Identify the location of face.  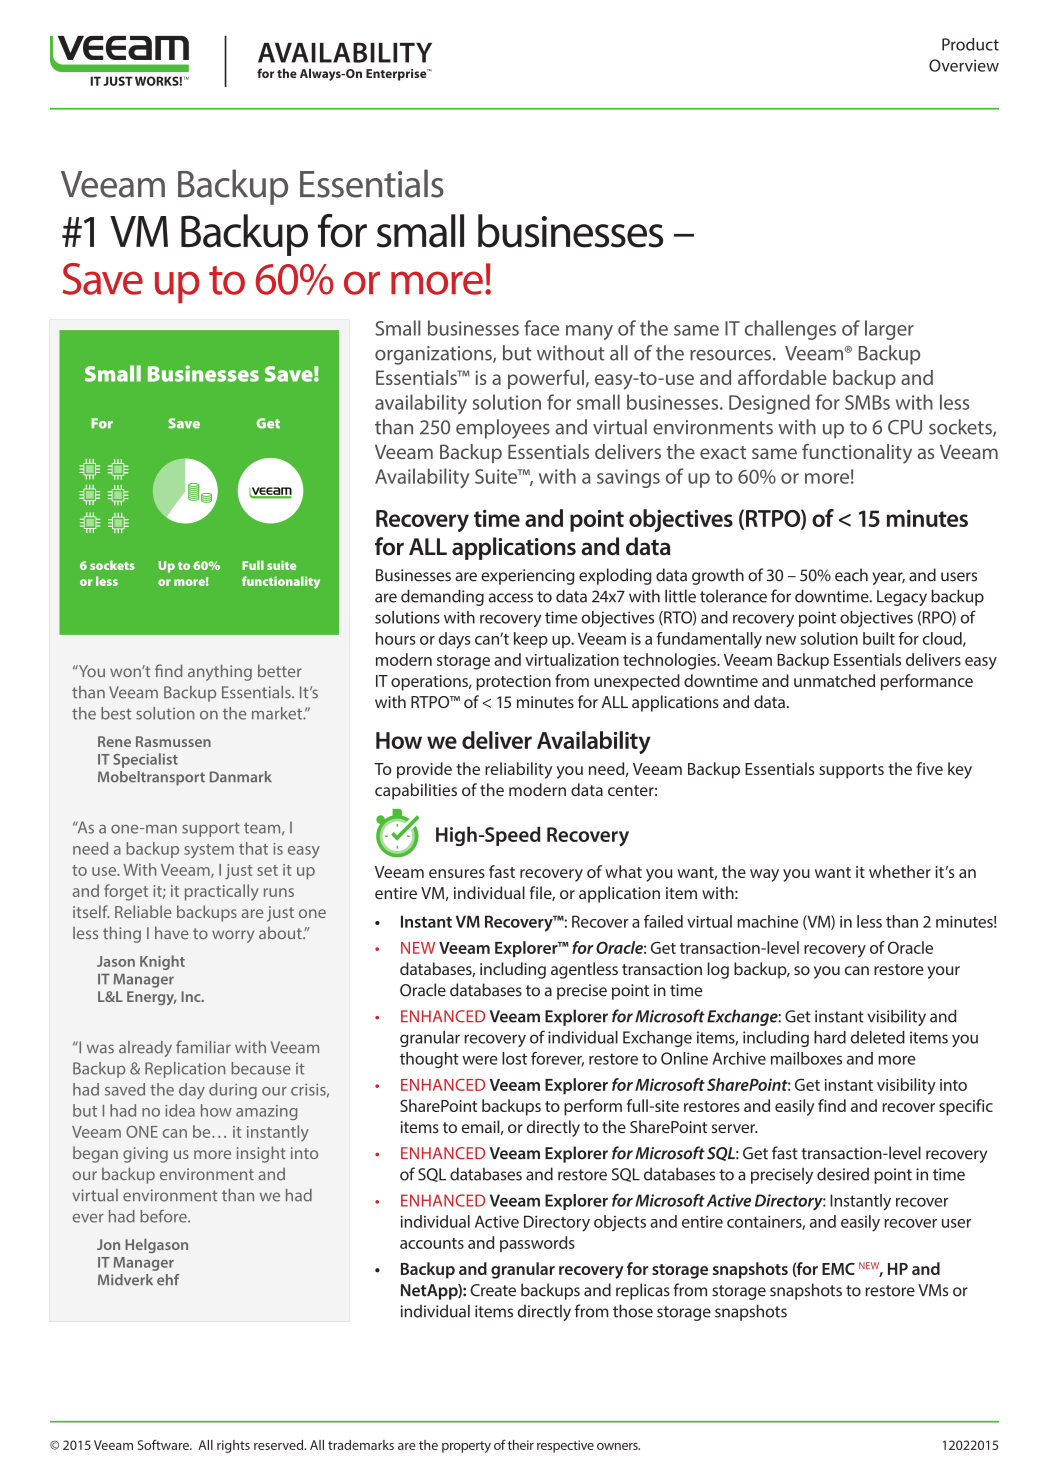
(541, 328).
